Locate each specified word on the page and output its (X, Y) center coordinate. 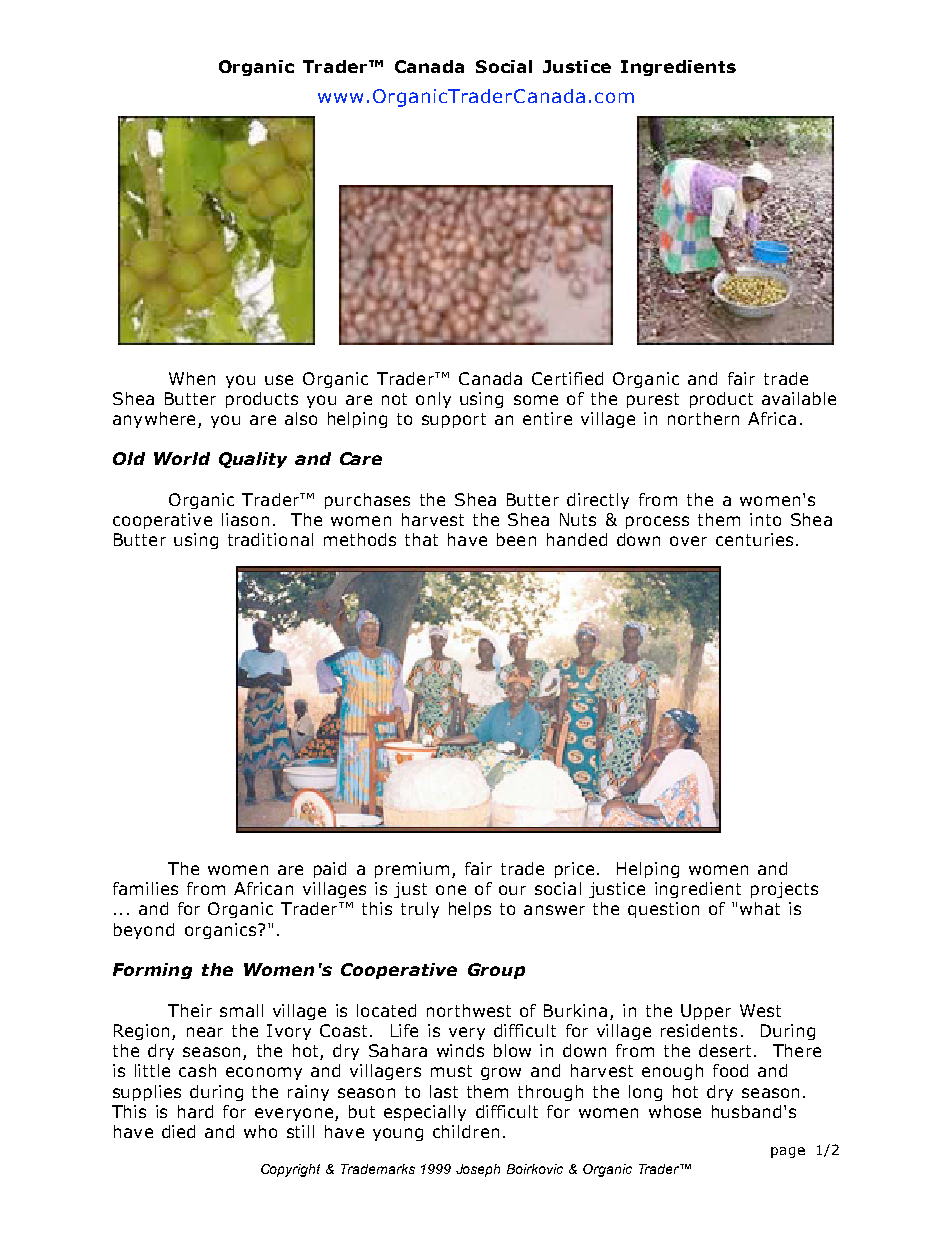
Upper (706, 1012)
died (178, 1131)
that (421, 539)
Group (496, 971)
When (192, 378)
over (688, 541)
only (433, 400)
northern (703, 418)
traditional (270, 539)
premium (412, 870)
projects (784, 890)
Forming (152, 971)
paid (330, 870)
